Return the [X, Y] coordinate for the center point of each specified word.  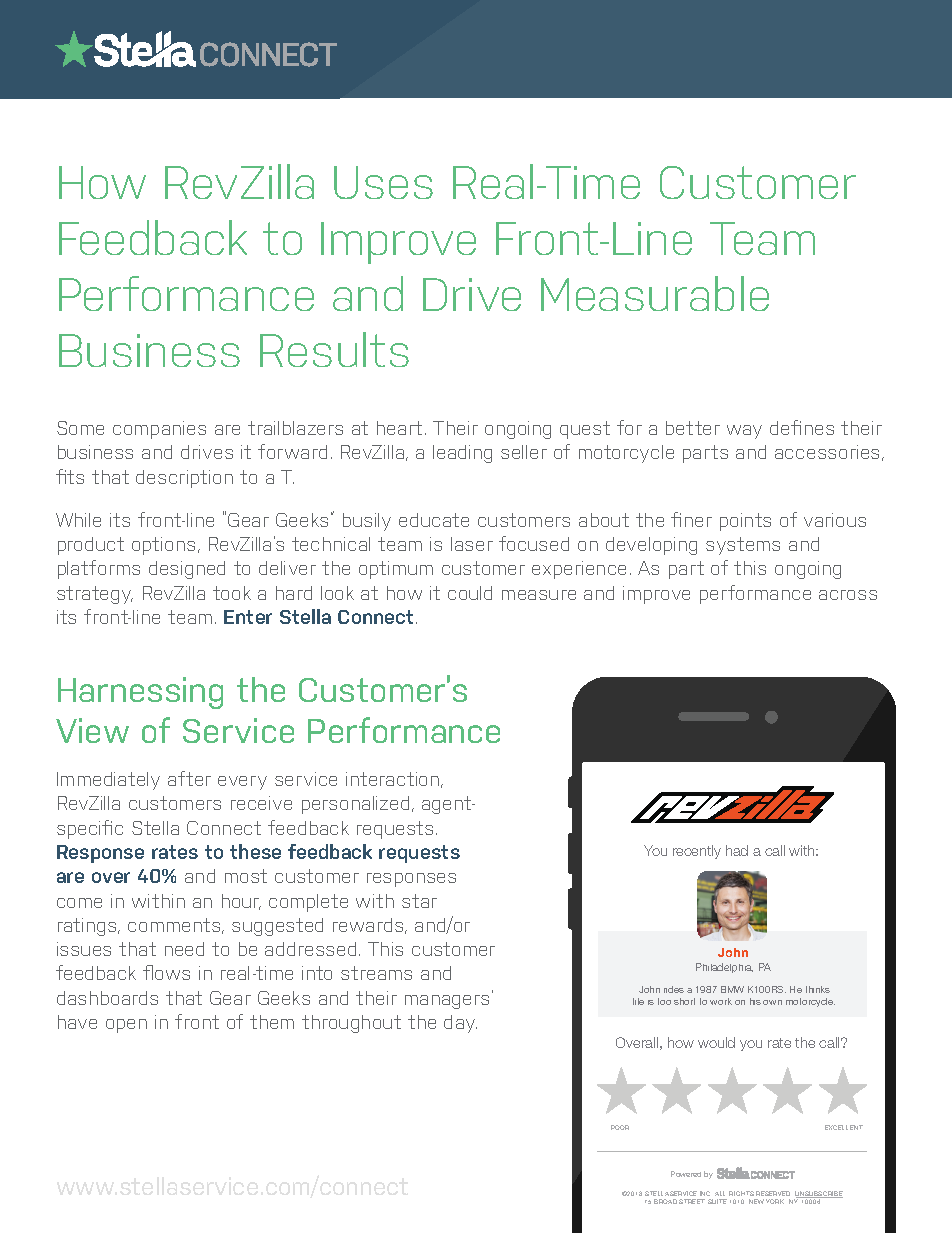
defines [802, 427]
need [184, 949]
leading [462, 454]
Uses [383, 182]
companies [159, 430]
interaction [394, 780]
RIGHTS [741, 1193]
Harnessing [140, 693]
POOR [620, 1127]
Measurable [655, 293]
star [419, 901]
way [744, 432]
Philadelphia [724, 968]
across [848, 595]
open [126, 1026]
